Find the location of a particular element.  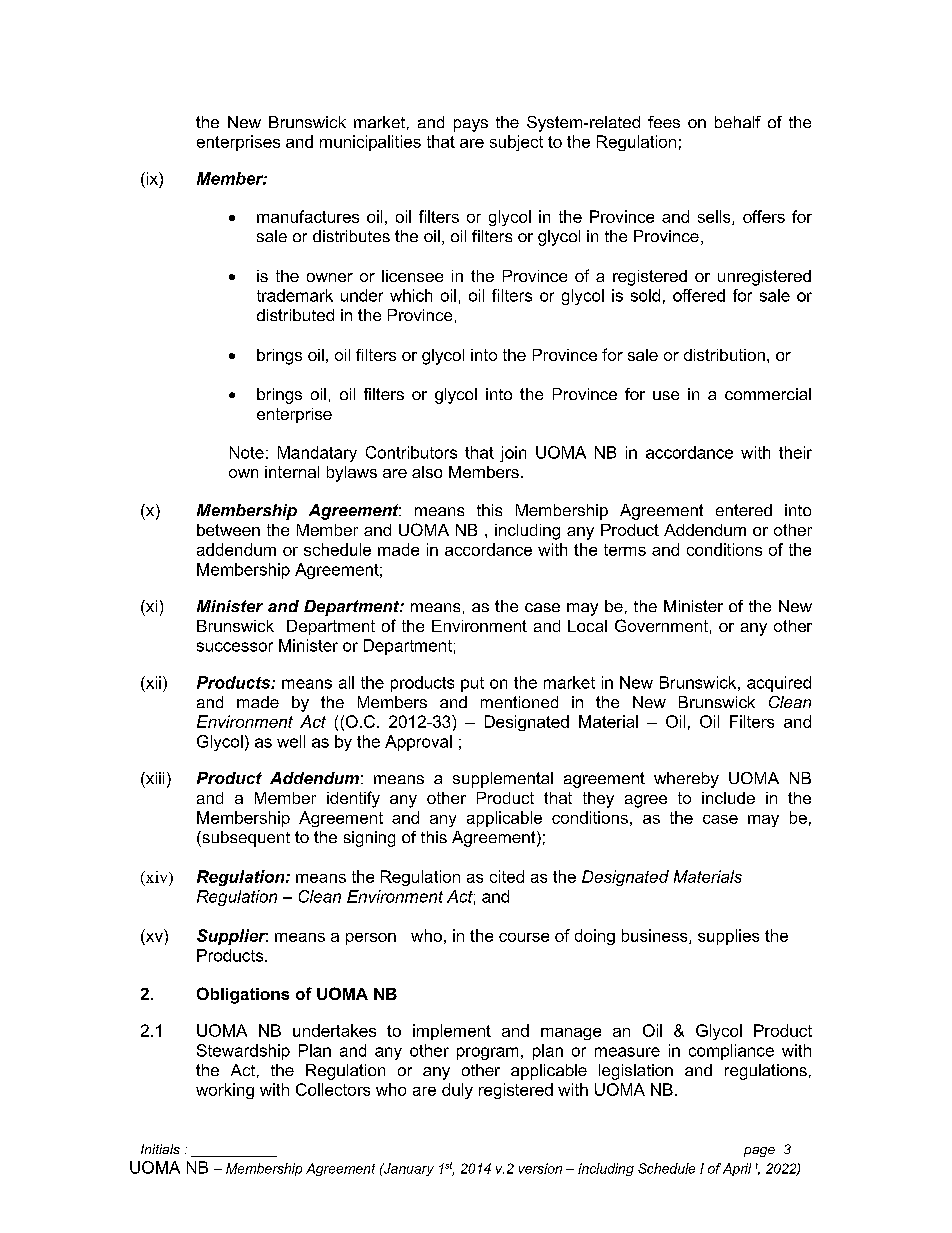

Note is located at coordinates (247, 452).
